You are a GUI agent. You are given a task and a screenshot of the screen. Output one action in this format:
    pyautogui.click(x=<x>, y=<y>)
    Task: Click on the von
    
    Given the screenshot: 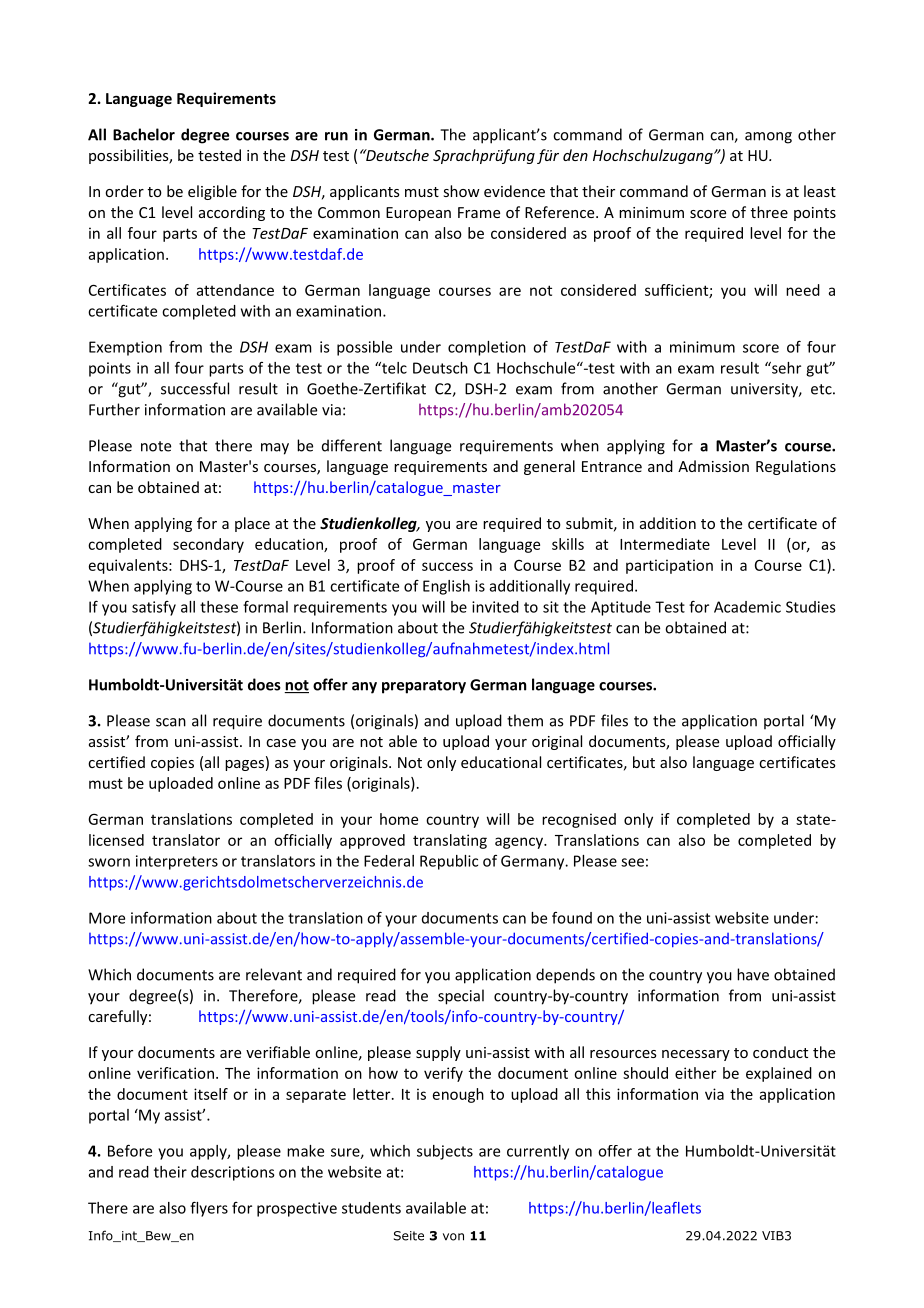 What is the action you would take?
    pyautogui.click(x=453, y=1237)
